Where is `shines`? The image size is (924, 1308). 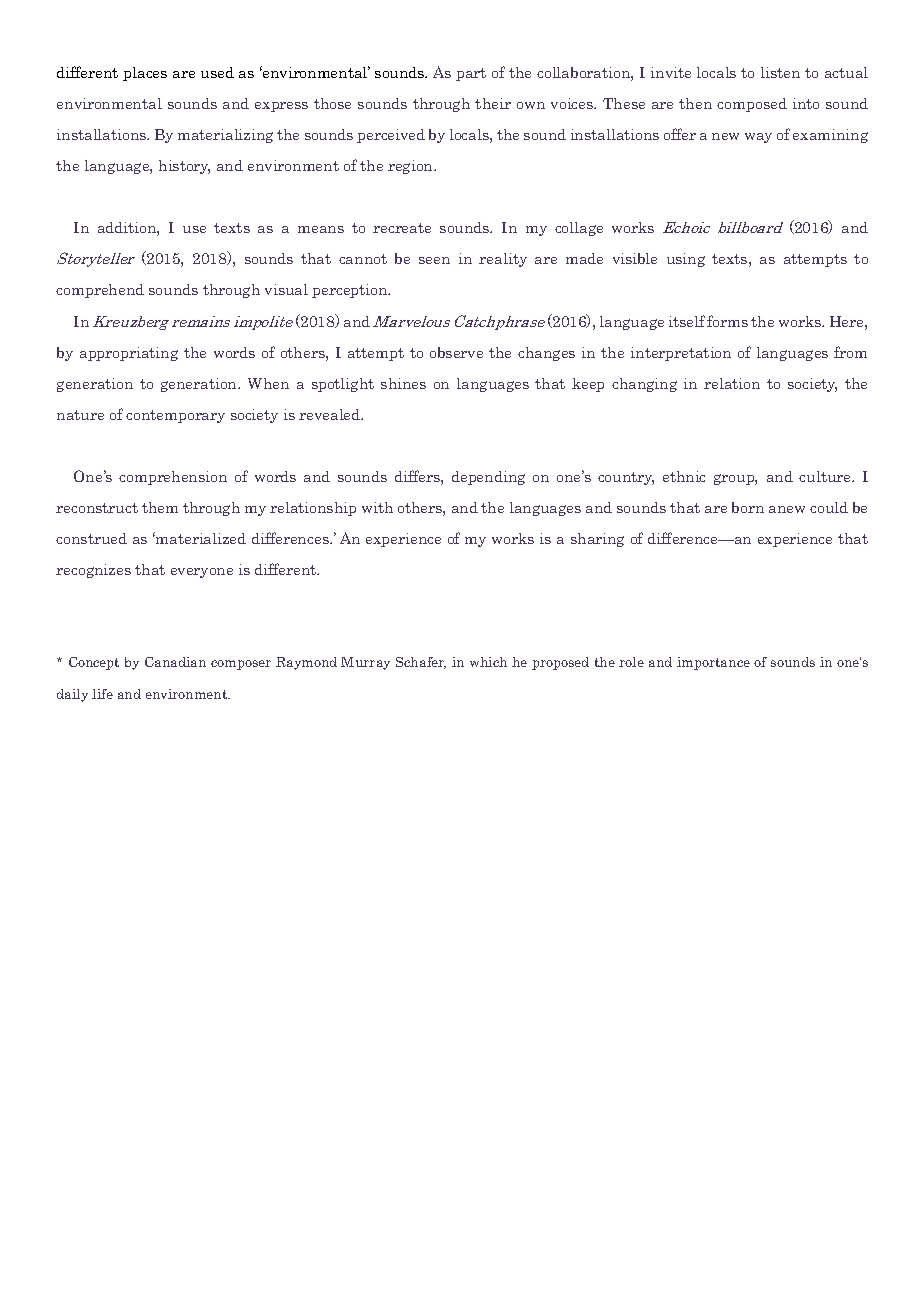 shines is located at coordinates (403, 383).
